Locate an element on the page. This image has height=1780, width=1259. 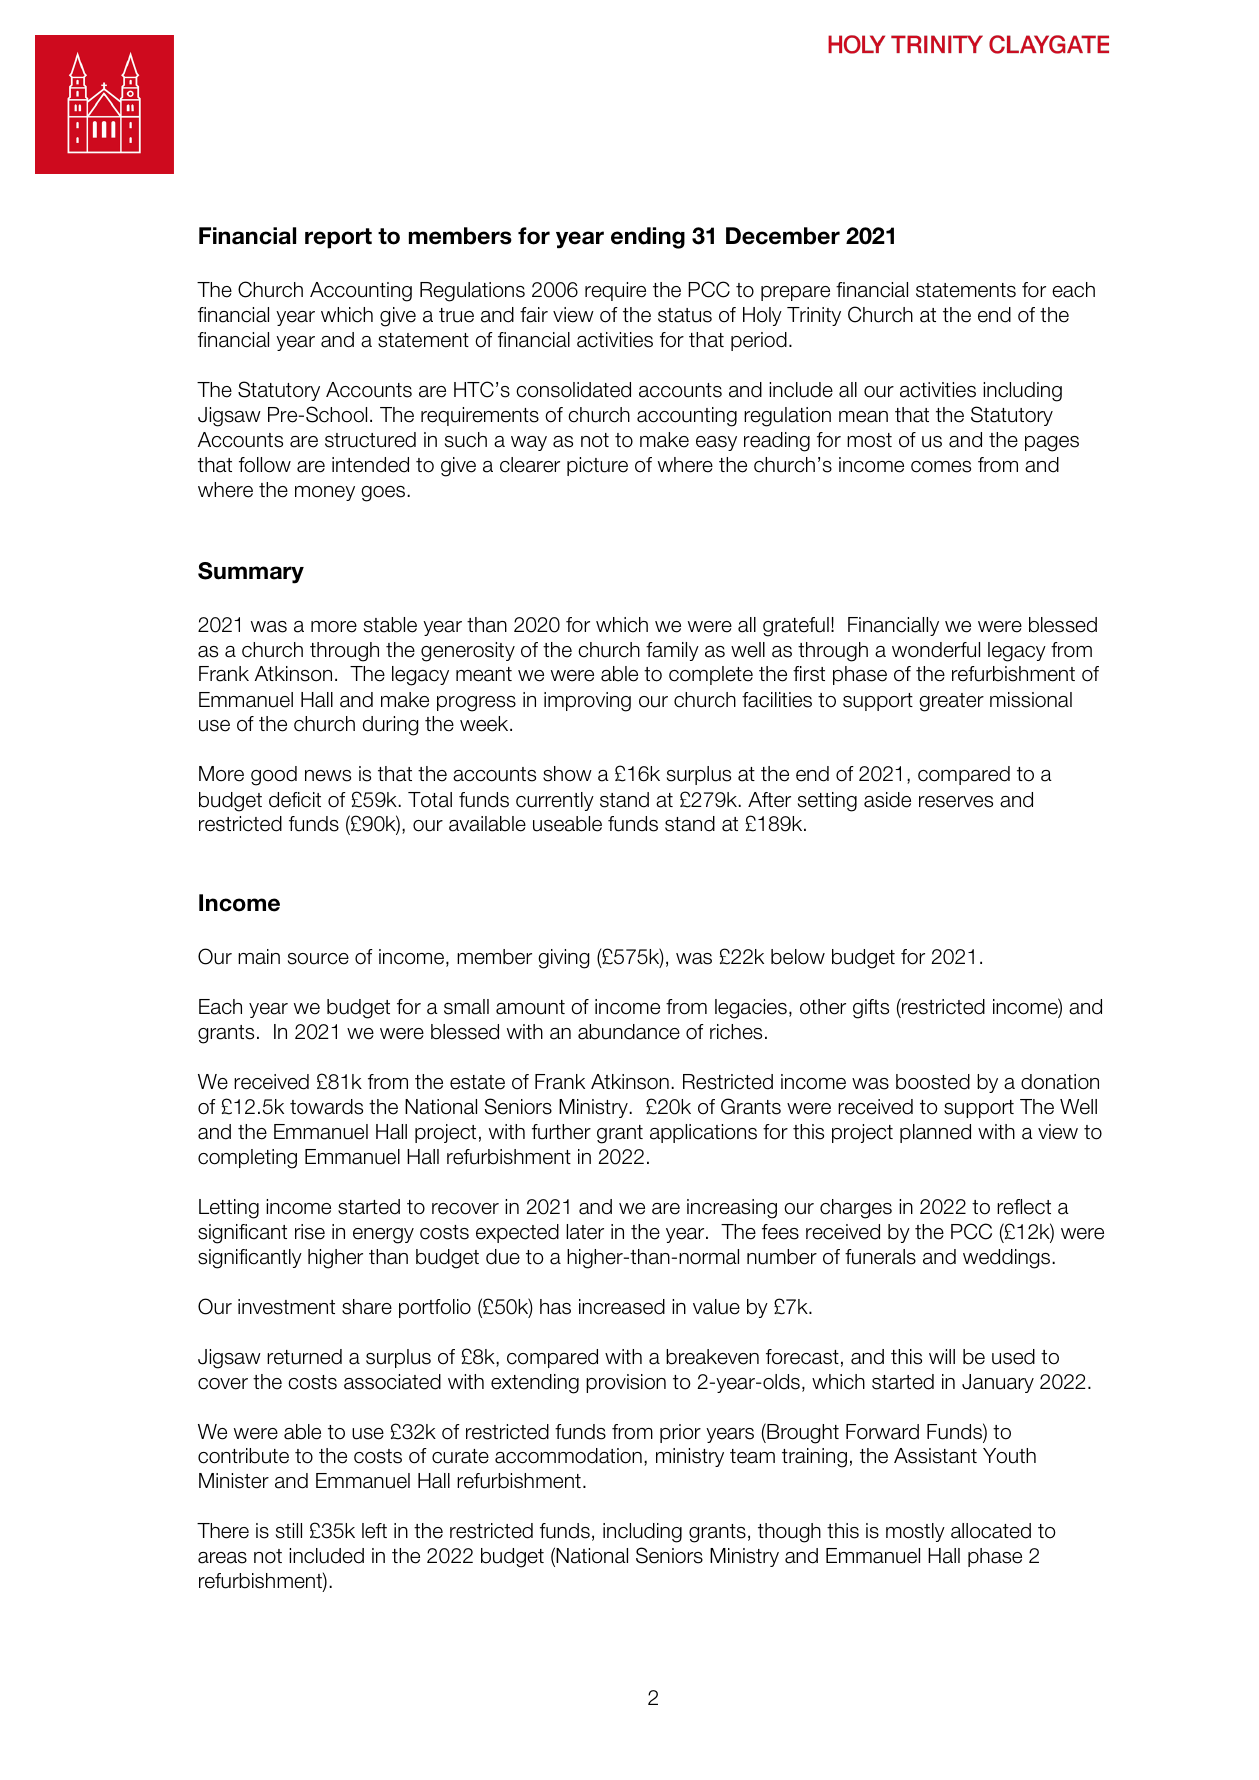
accommodation is located at coordinates (568, 1456).
